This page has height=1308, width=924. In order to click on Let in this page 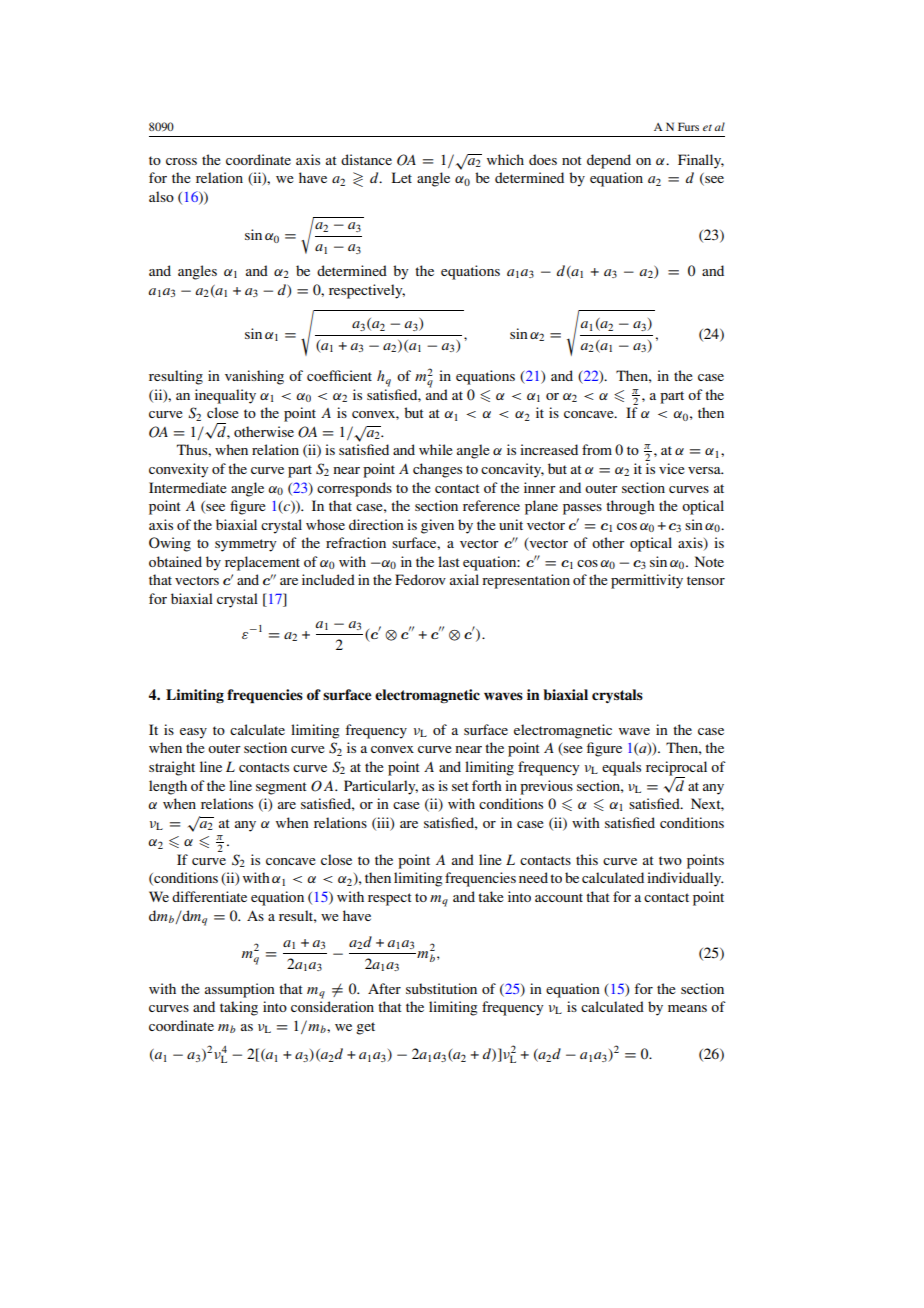, I will do `click(402, 177)`.
